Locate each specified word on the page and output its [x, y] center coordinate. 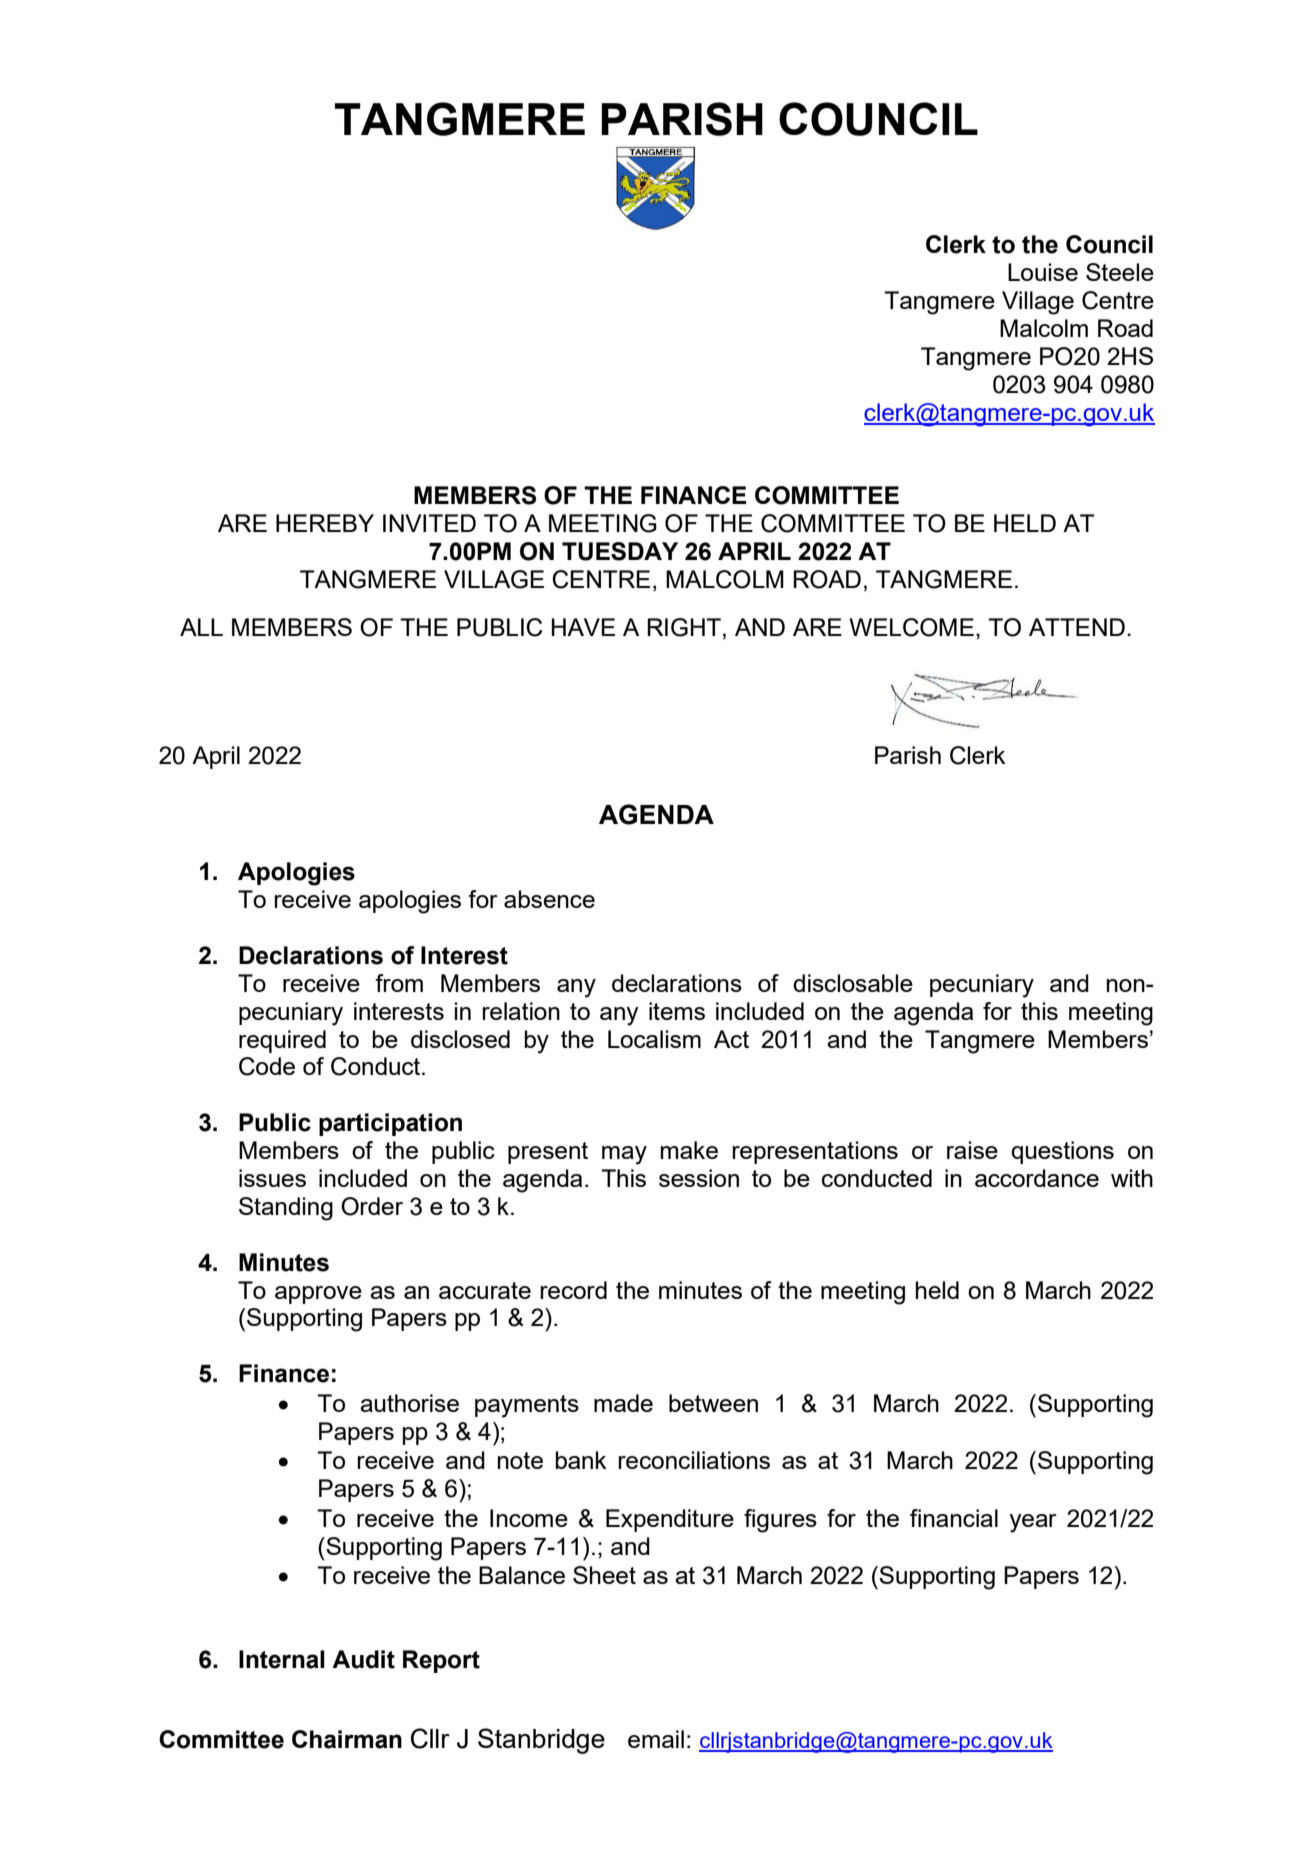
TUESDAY [620, 551]
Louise [1043, 272]
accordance [1037, 1178]
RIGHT [684, 627]
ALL [201, 627]
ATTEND [1077, 627]
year [1033, 1523]
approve [318, 1295]
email [656, 1739]
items [677, 1011]
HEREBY [325, 523]
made [623, 1403]
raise [972, 1150]
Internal [282, 1659]
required [282, 1041]
